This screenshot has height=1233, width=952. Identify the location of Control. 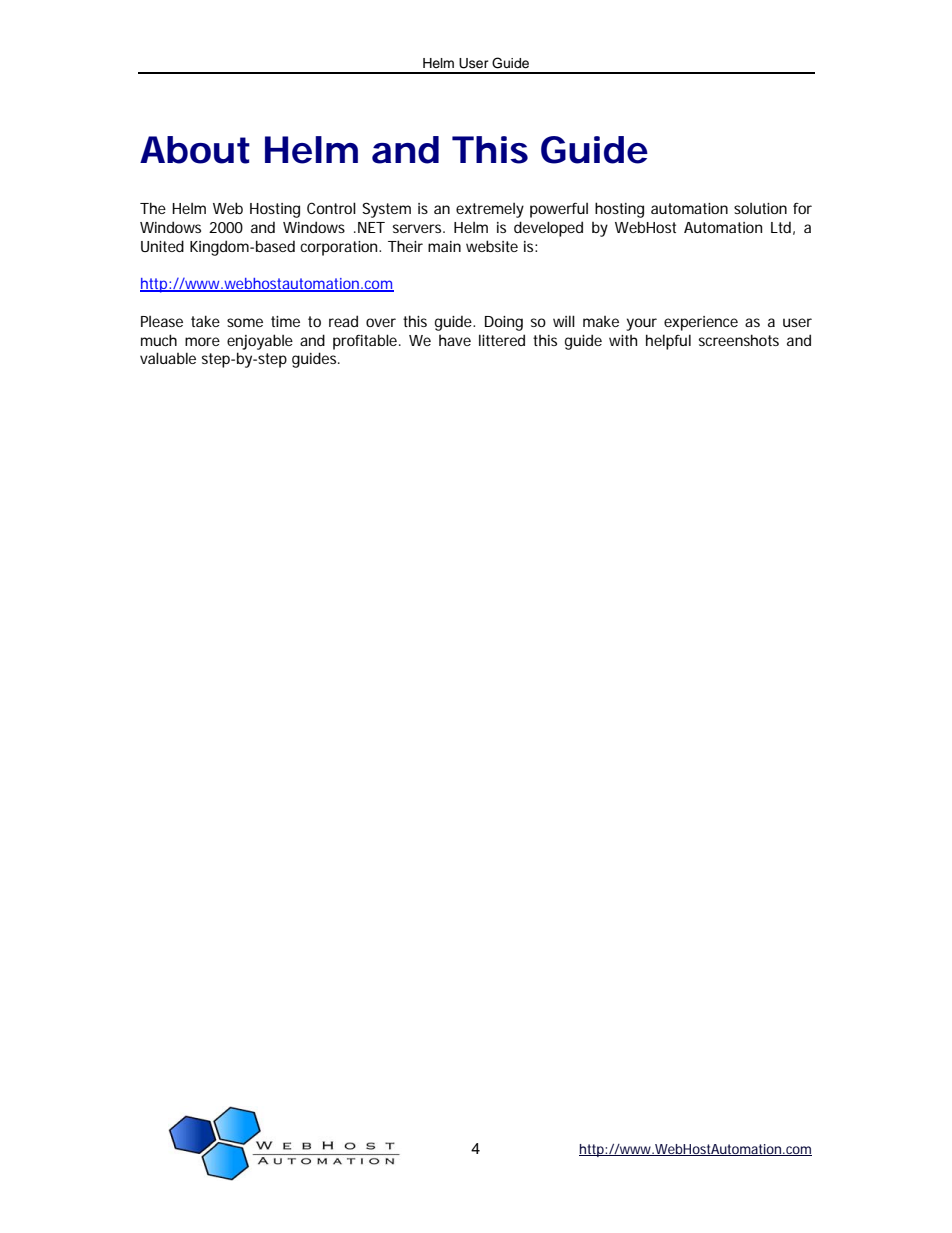
(331, 208).
